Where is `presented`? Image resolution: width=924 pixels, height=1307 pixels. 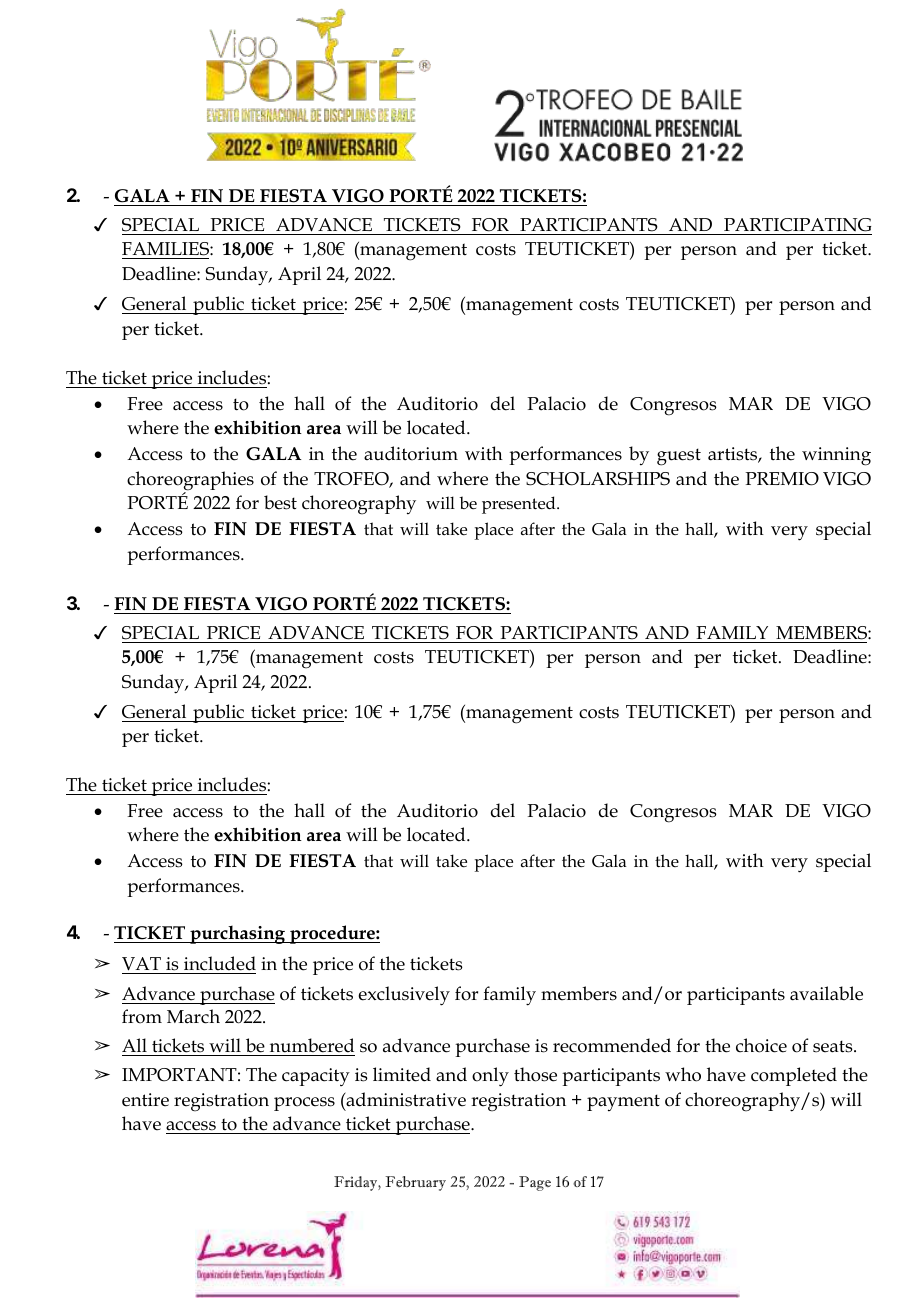 presented is located at coordinates (520, 505).
